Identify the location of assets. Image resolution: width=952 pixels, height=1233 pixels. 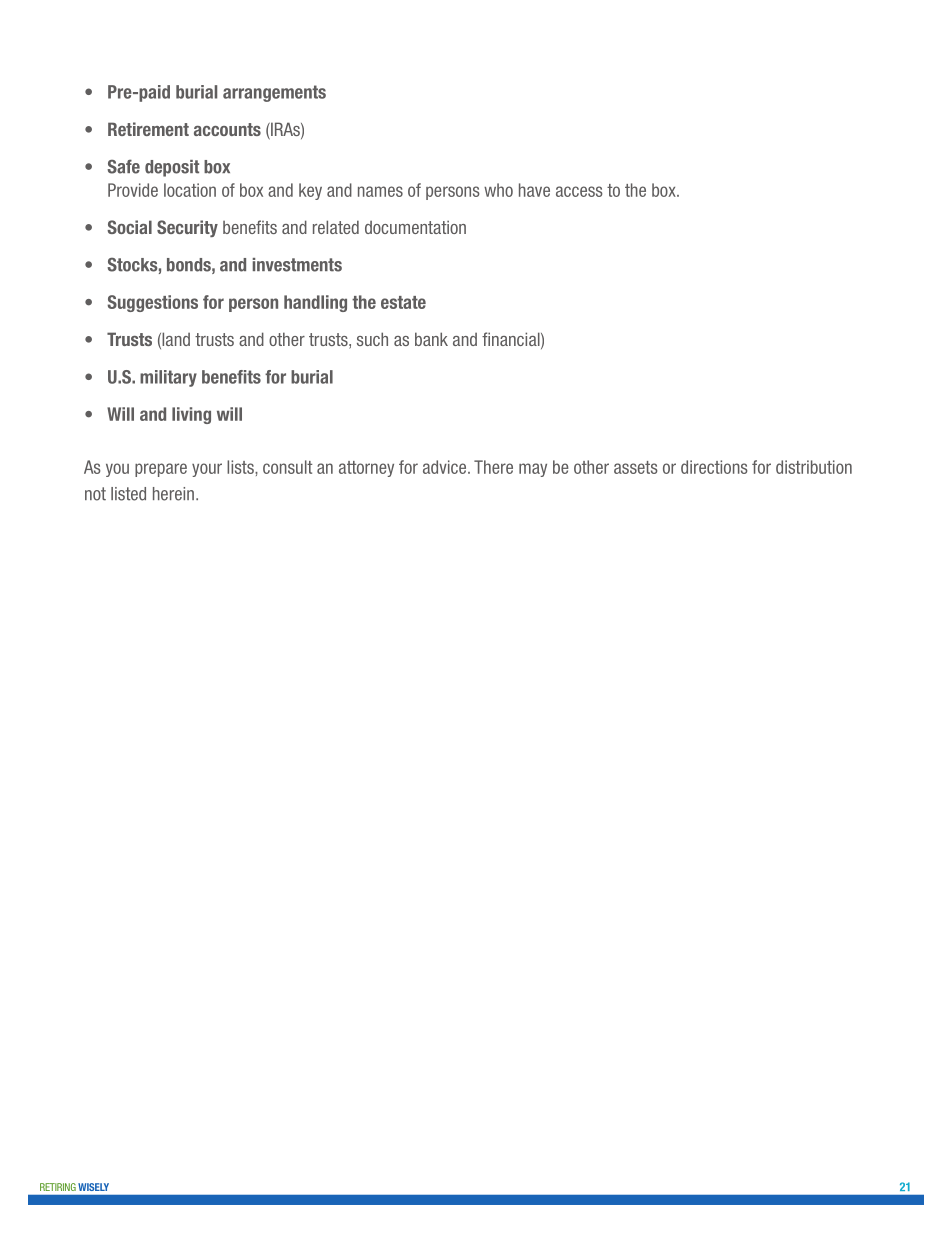
(636, 467).
